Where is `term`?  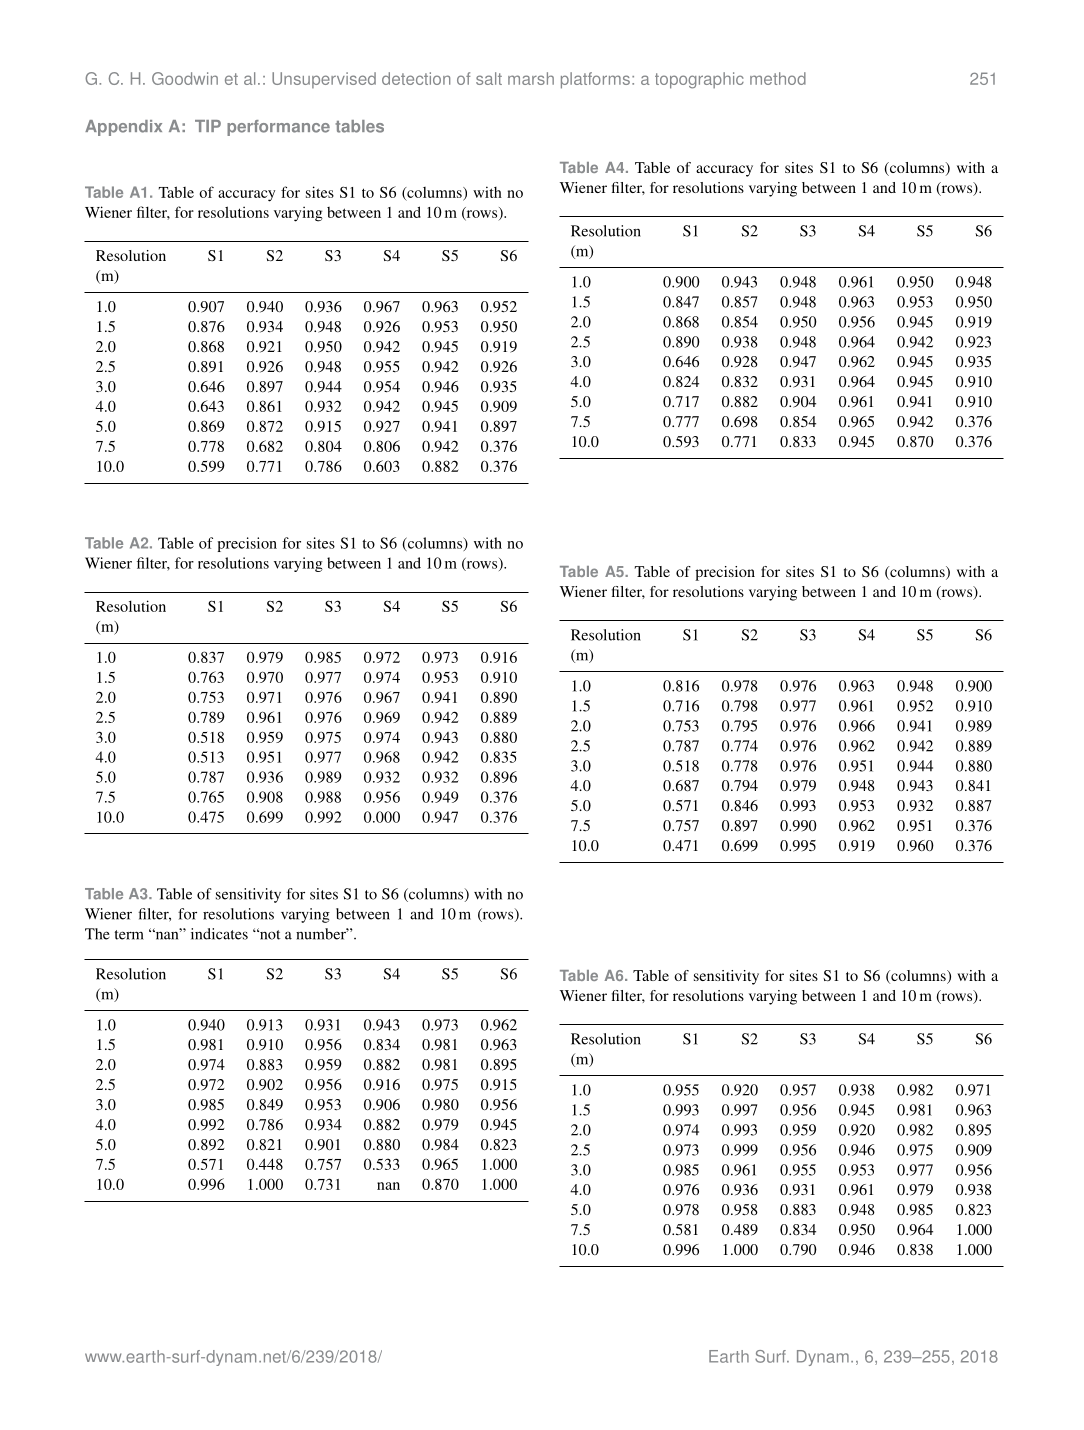
term is located at coordinates (129, 935).
